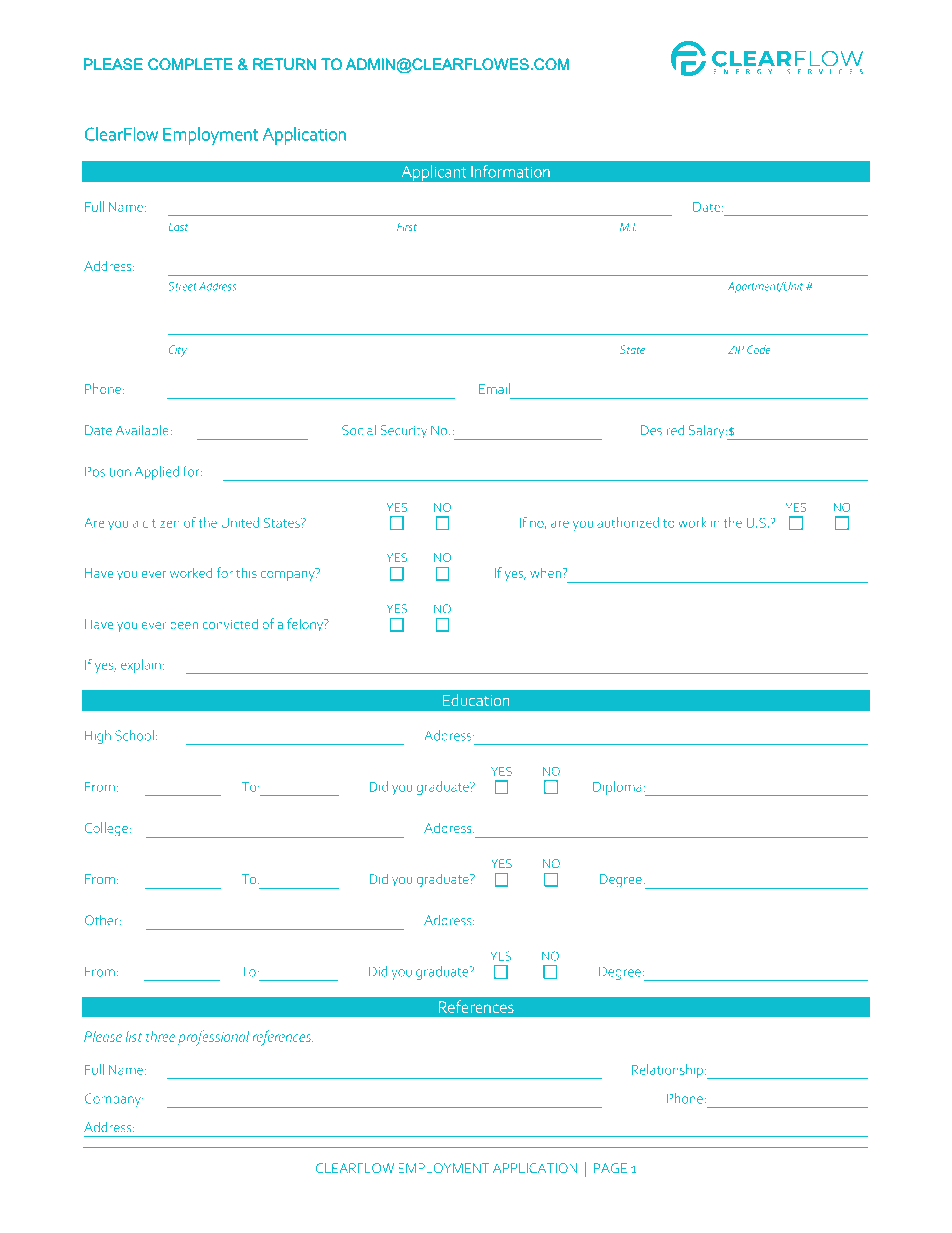 The image size is (952, 1233). I want to click on Last, so click(178, 227).
